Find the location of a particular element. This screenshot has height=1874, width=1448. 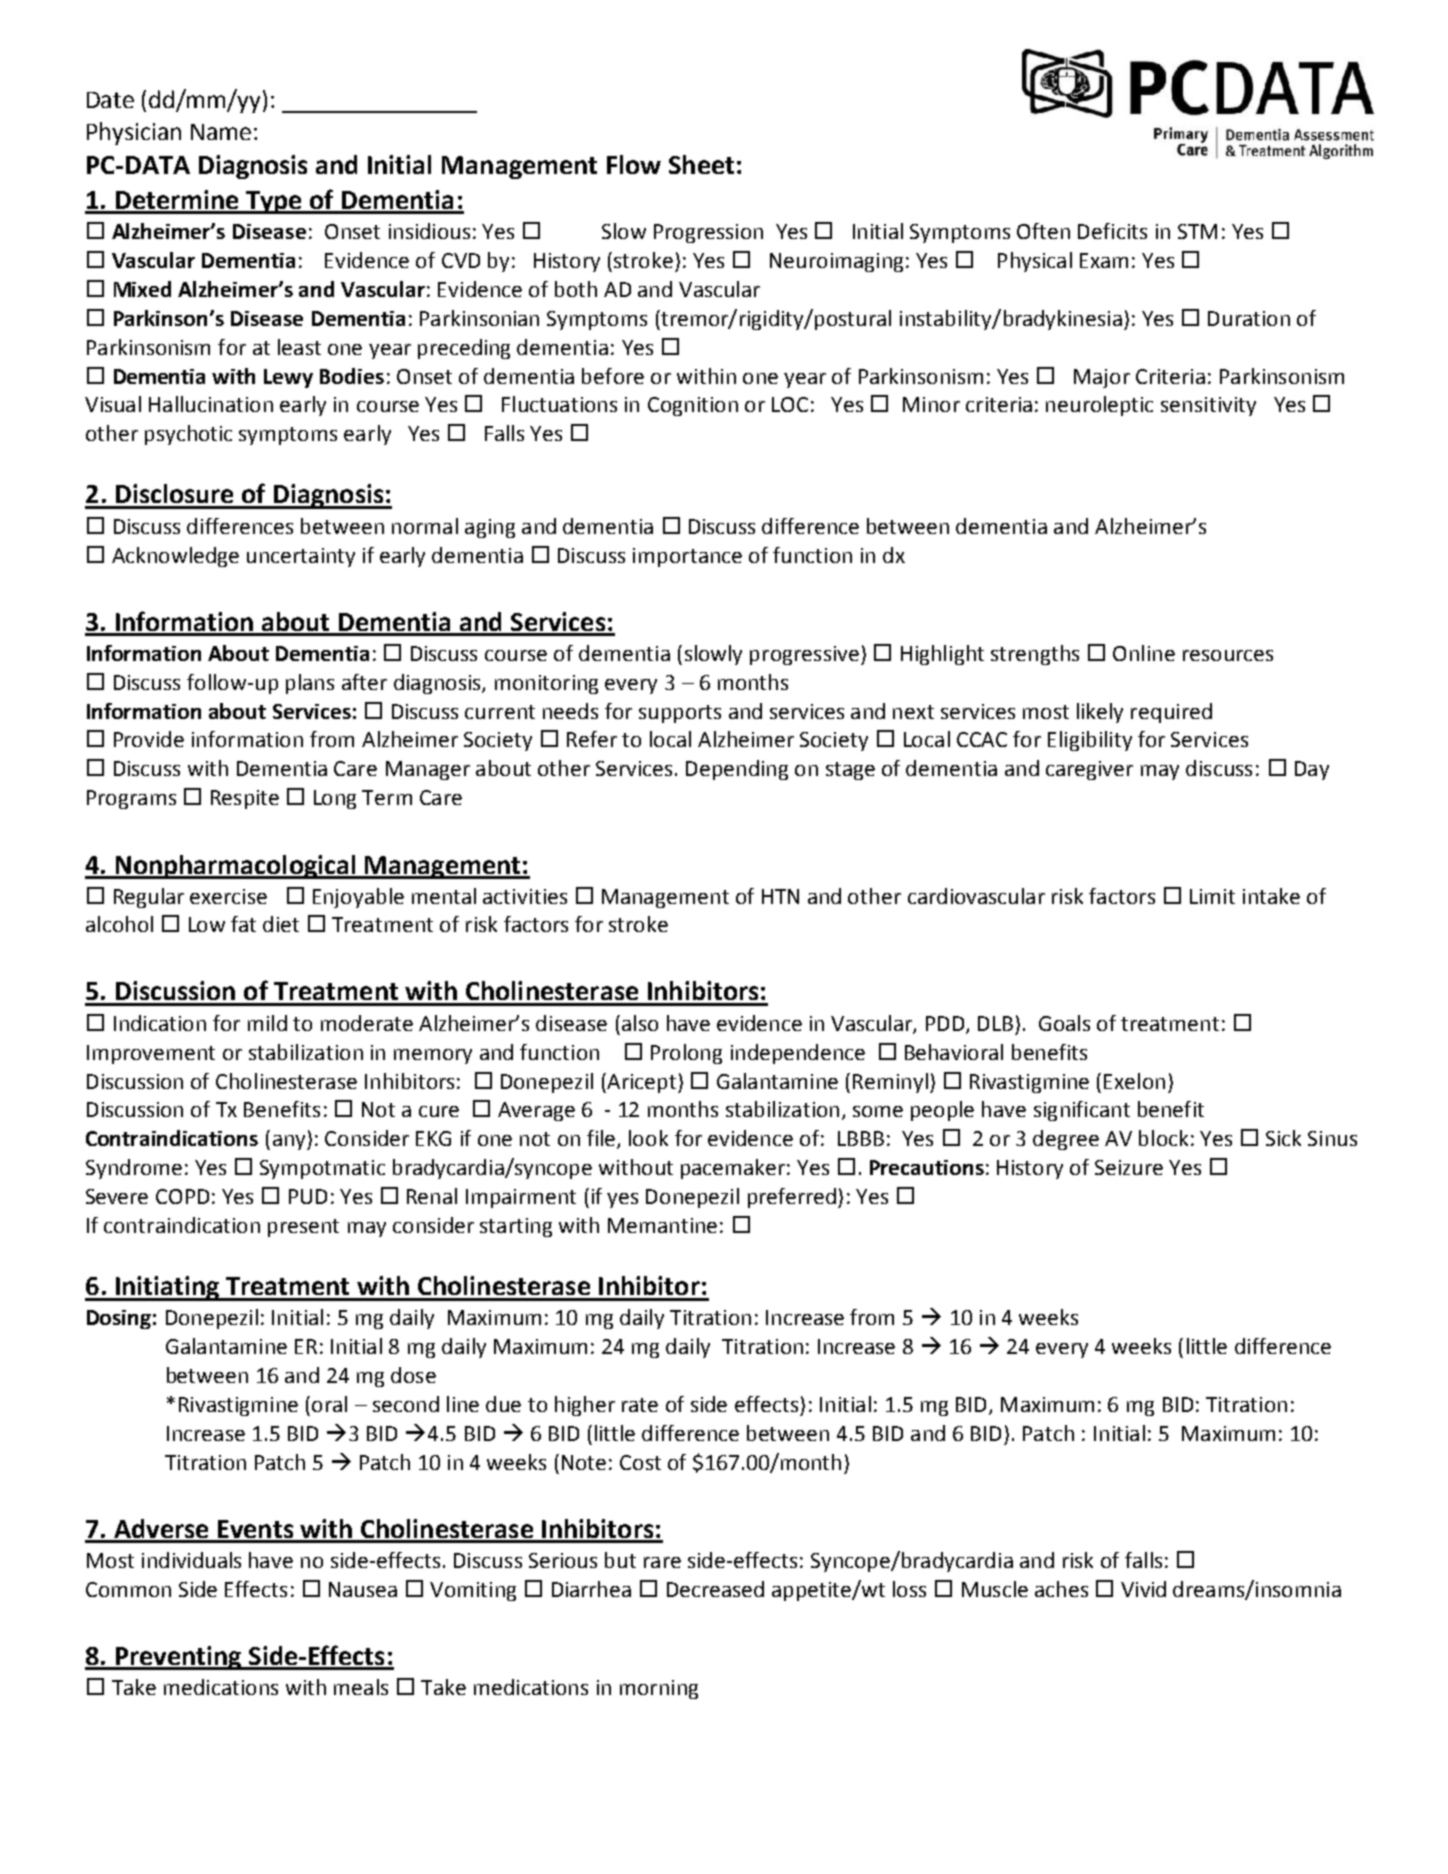

Depending is located at coordinates (737, 770).
